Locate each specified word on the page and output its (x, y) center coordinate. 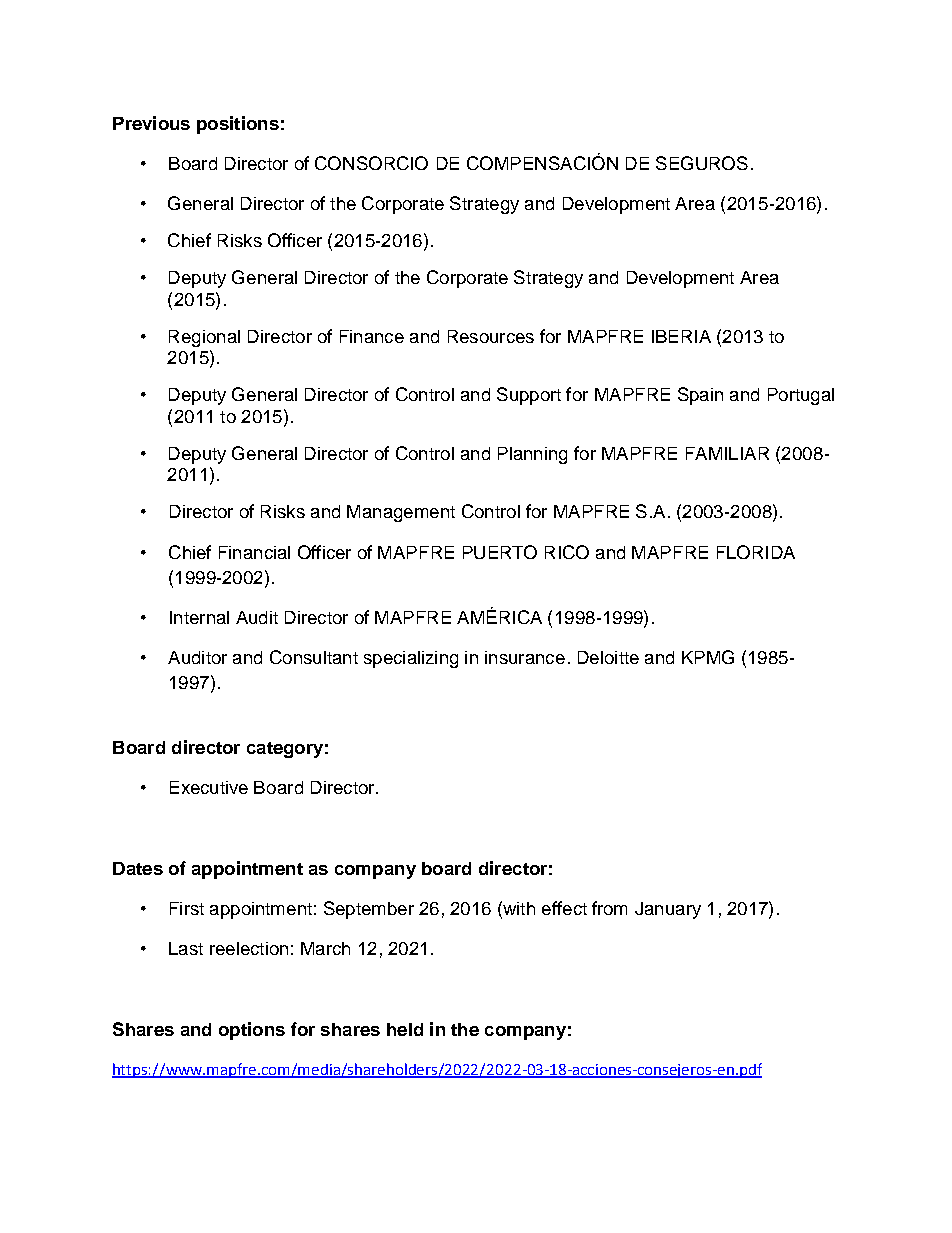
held (405, 1029)
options (252, 1031)
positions (238, 125)
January (668, 910)
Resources (491, 336)
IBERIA (681, 336)
